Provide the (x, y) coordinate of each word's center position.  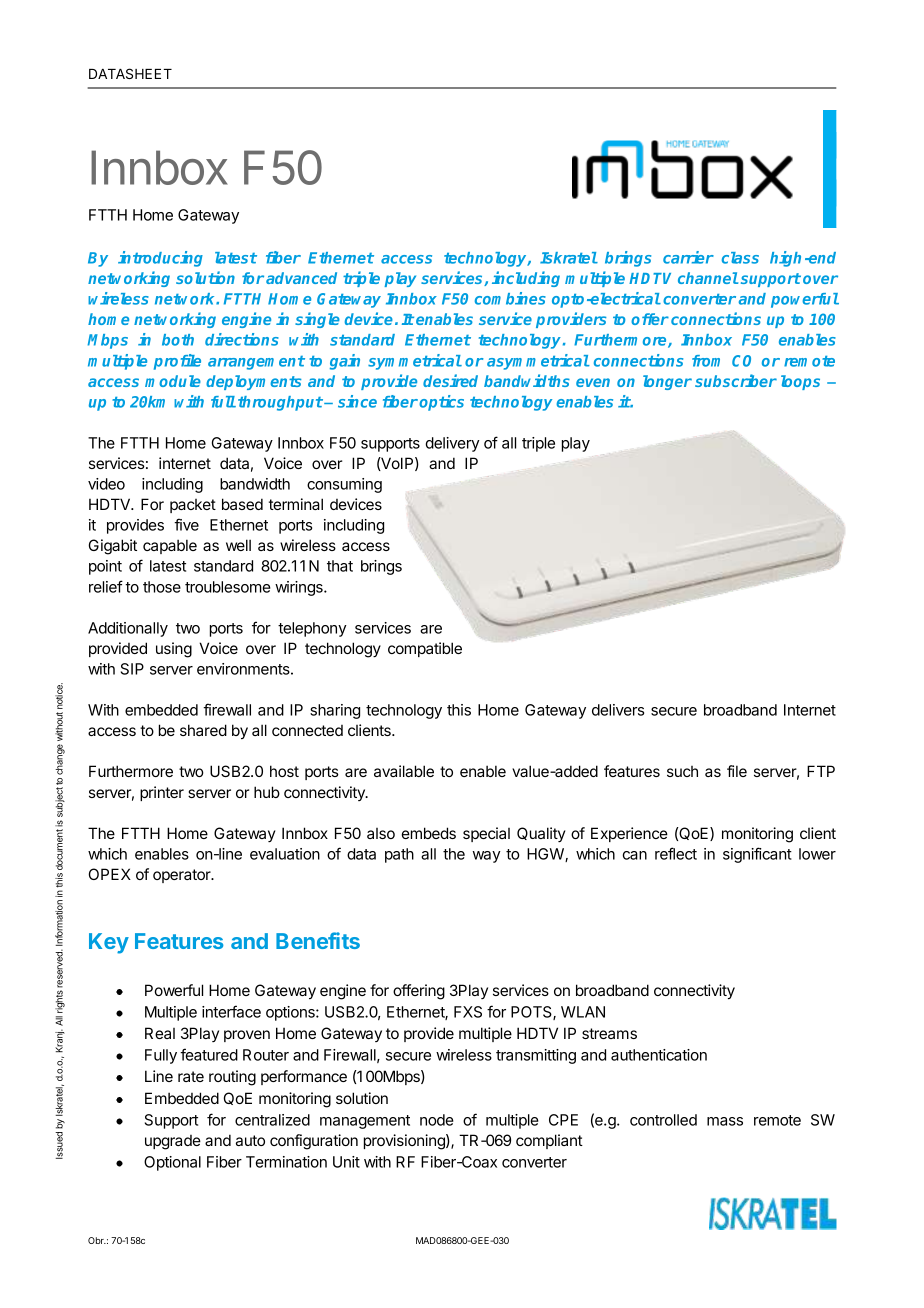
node (437, 1120)
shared (203, 730)
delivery (452, 444)
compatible (425, 649)
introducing (160, 259)
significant (757, 855)
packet (193, 506)
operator (183, 876)
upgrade (173, 1142)
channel (708, 278)
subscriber (736, 380)
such (682, 771)
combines (510, 298)
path (399, 855)
